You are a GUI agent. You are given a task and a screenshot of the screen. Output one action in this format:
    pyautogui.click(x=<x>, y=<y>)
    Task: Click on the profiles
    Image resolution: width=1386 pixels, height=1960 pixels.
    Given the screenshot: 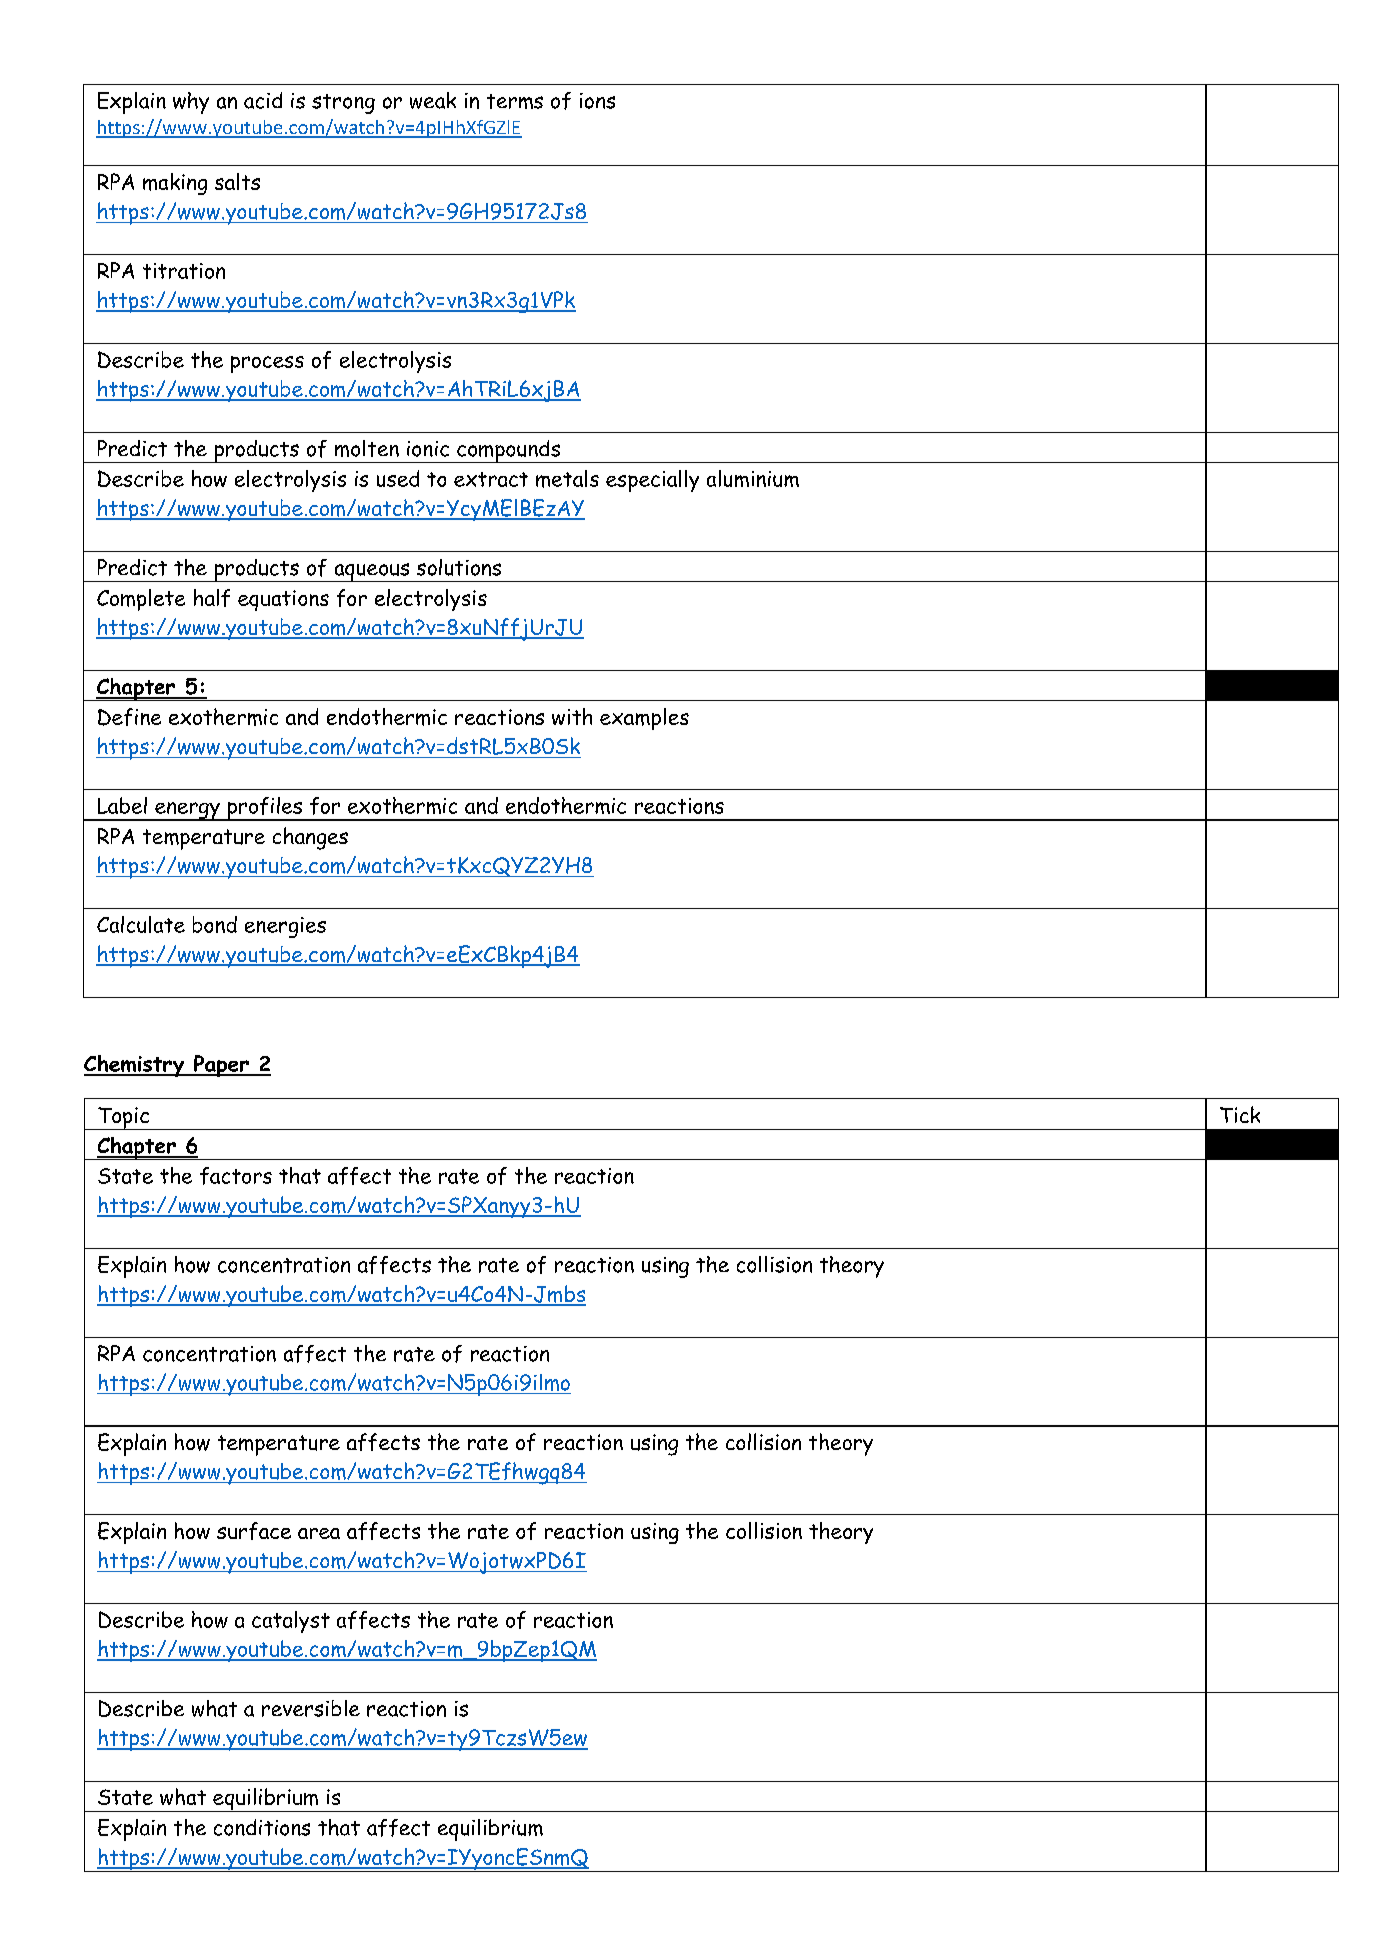 What is the action you would take?
    pyautogui.click(x=265, y=809)
